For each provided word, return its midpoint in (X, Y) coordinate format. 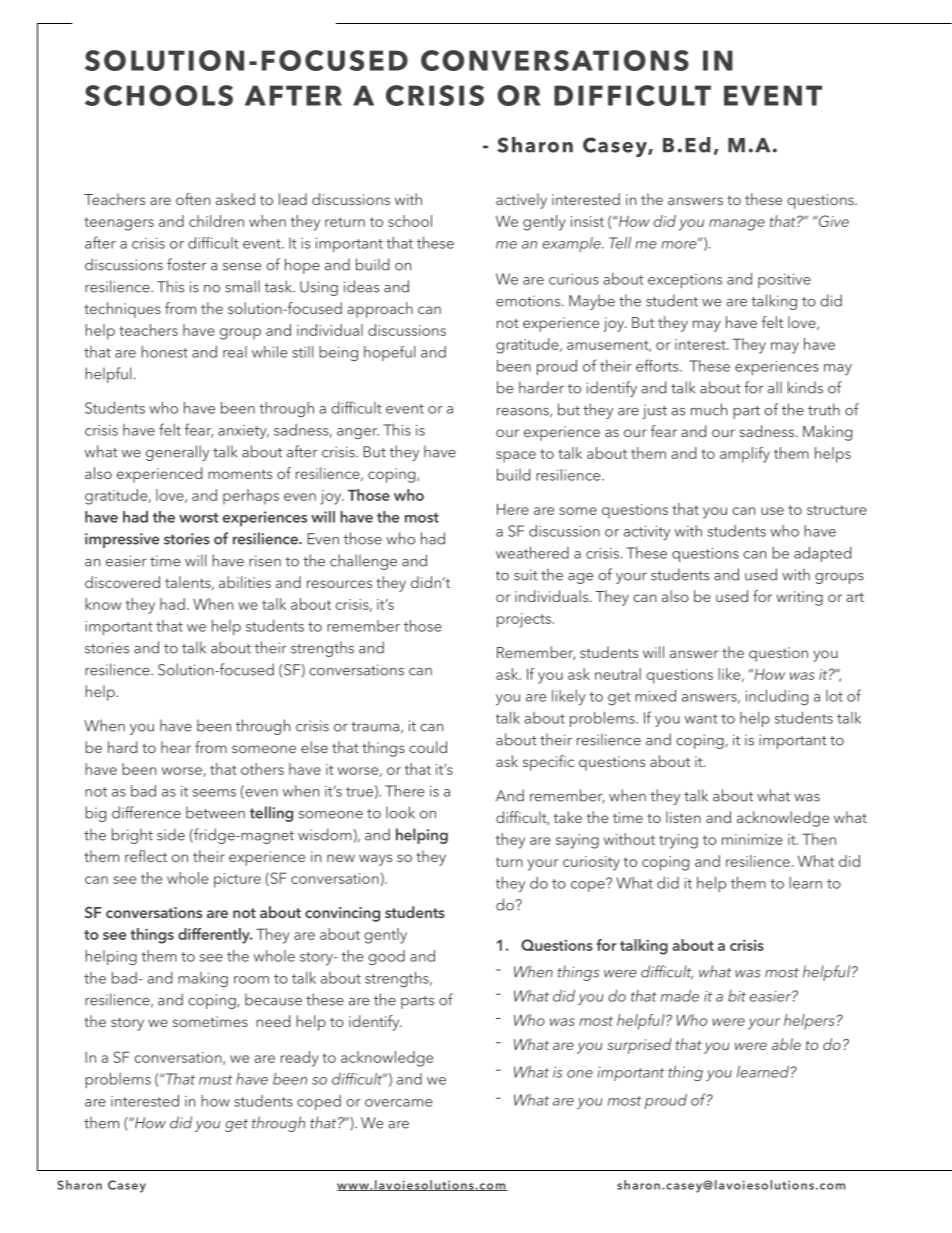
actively (521, 201)
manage (737, 225)
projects (524, 620)
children (216, 221)
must (215, 1080)
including (777, 697)
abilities (245, 582)
